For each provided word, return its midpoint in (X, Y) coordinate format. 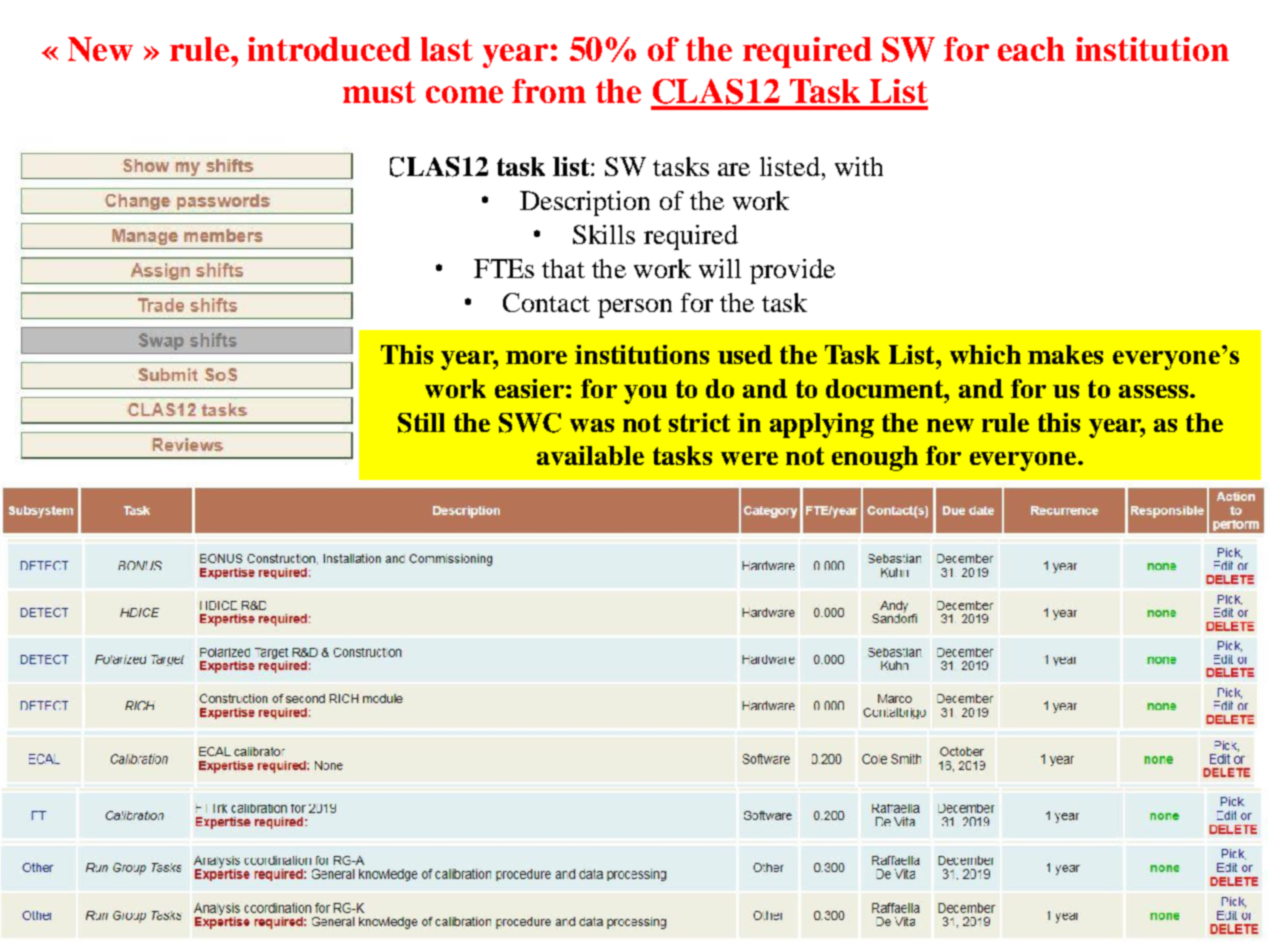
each (1031, 49)
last (447, 49)
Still (421, 423)
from (549, 91)
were (749, 458)
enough (875, 458)
